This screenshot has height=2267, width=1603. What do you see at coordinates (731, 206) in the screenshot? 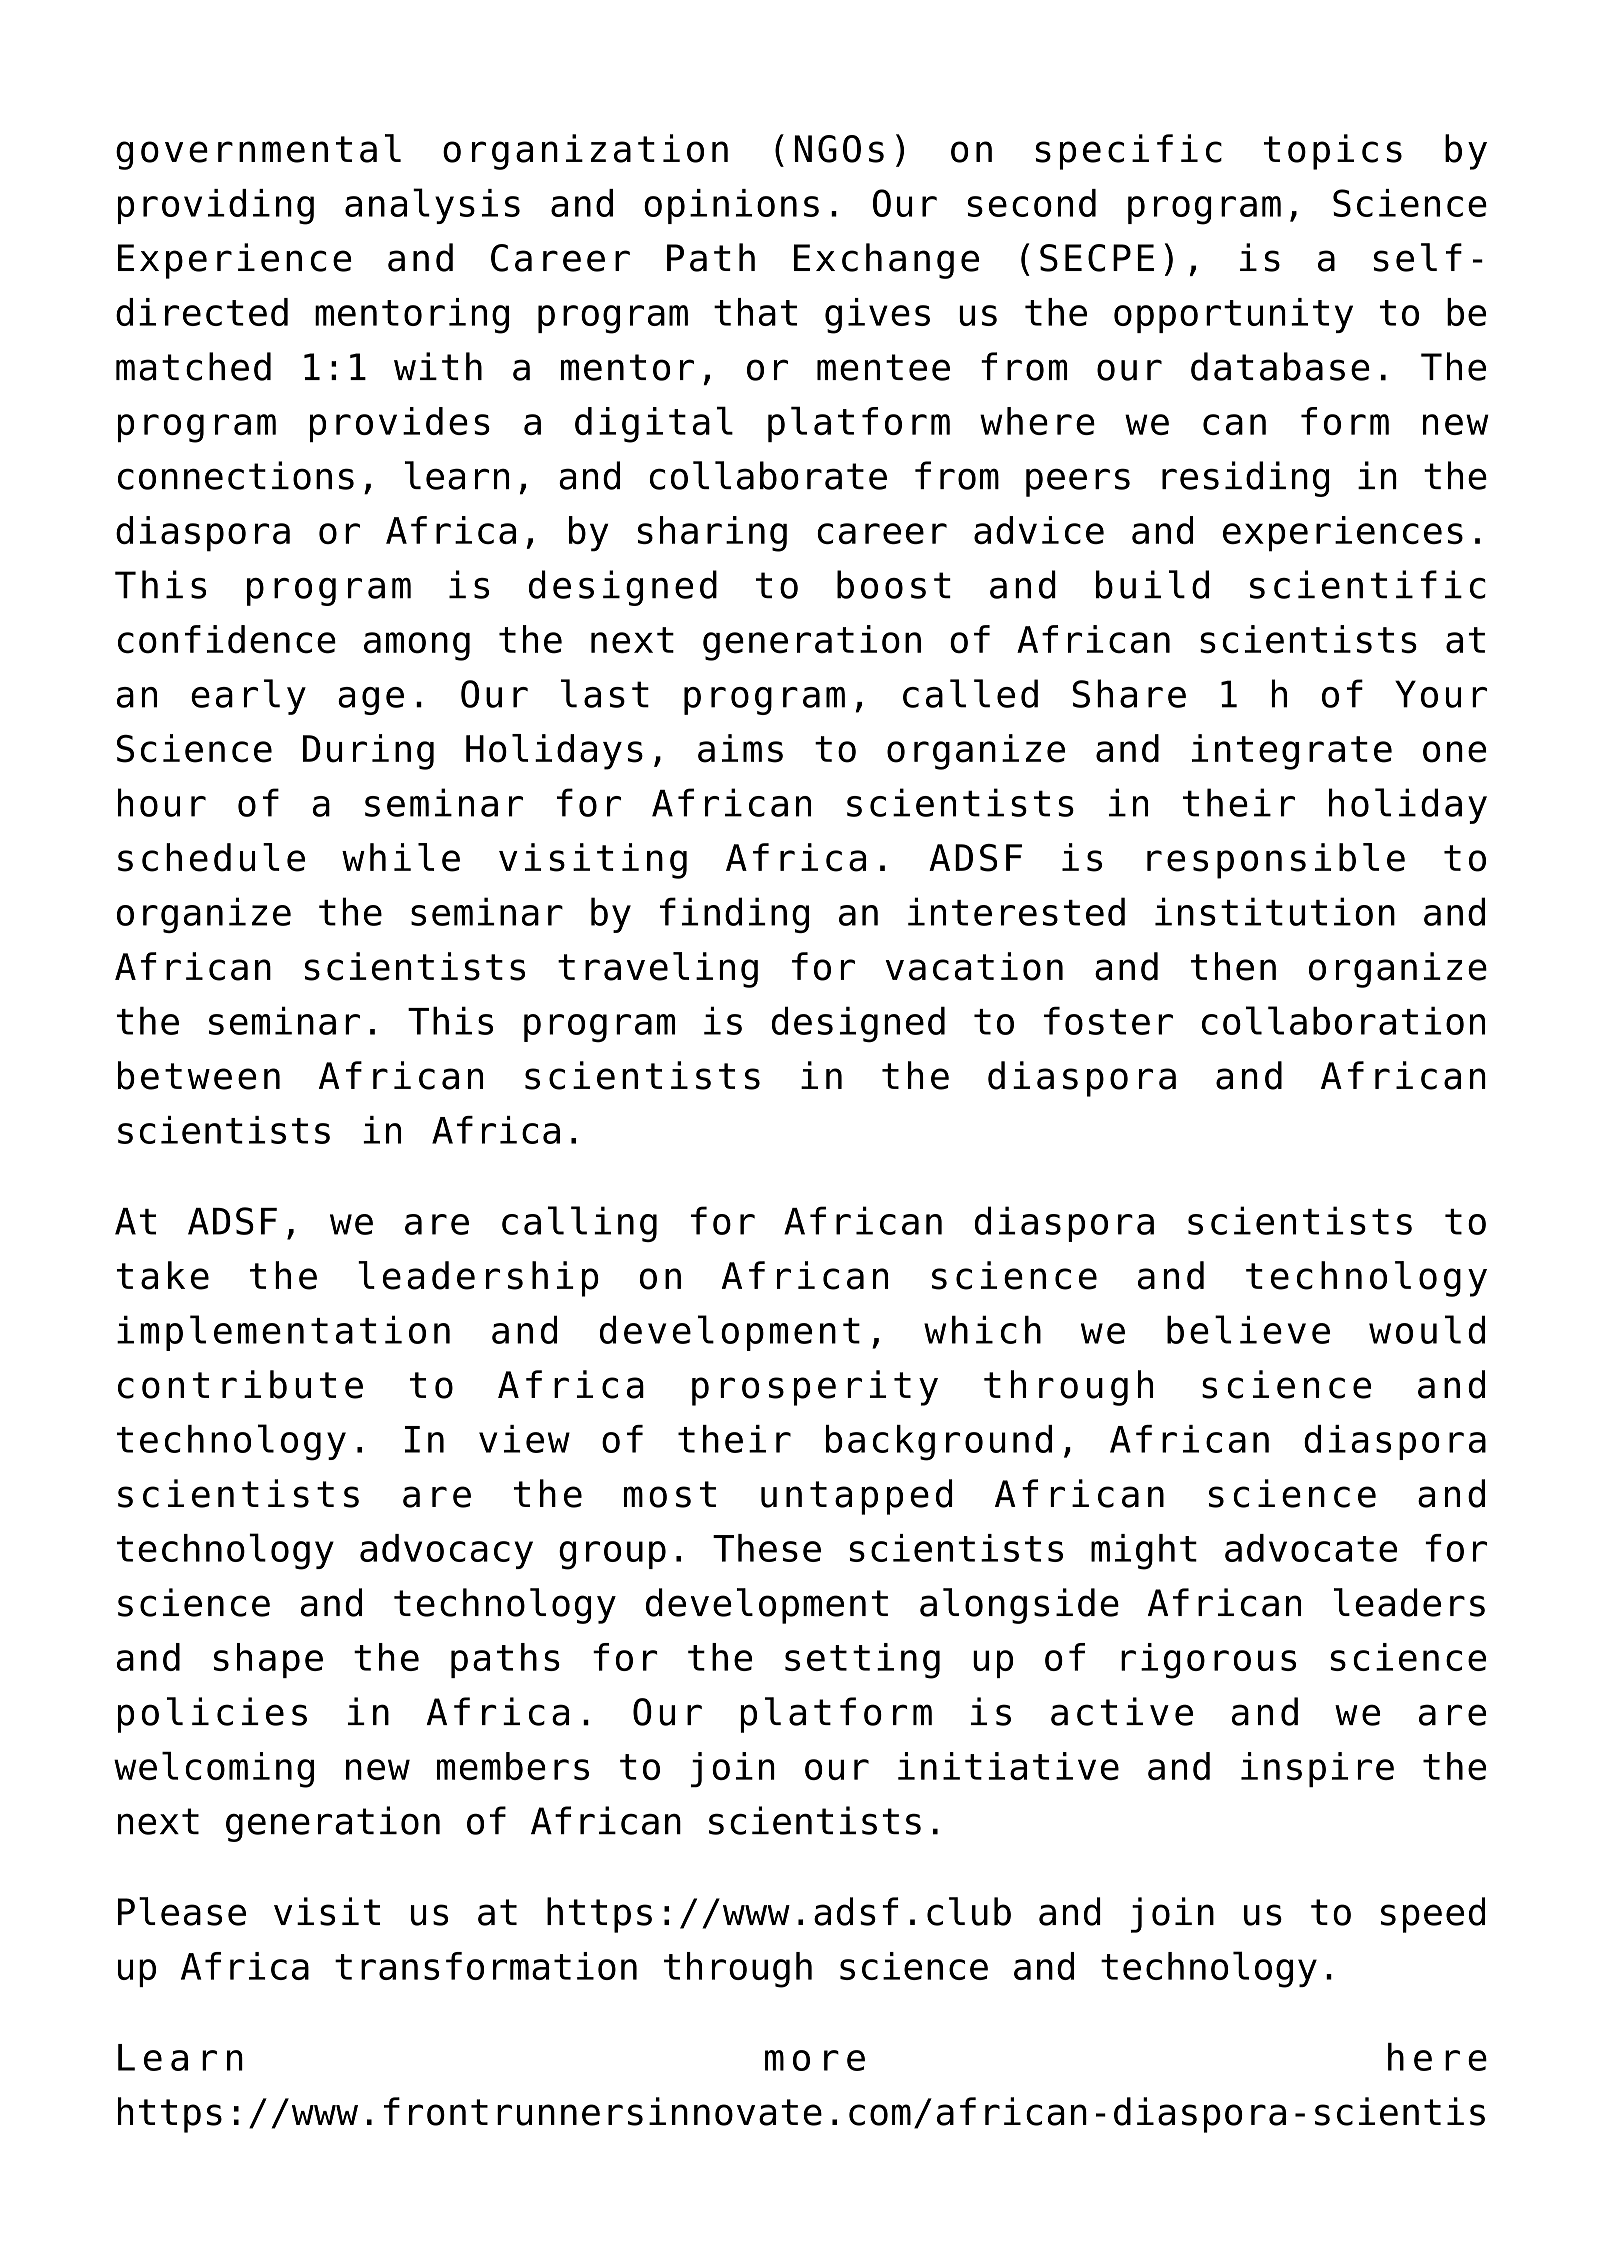
I see `opinions` at bounding box center [731, 206].
